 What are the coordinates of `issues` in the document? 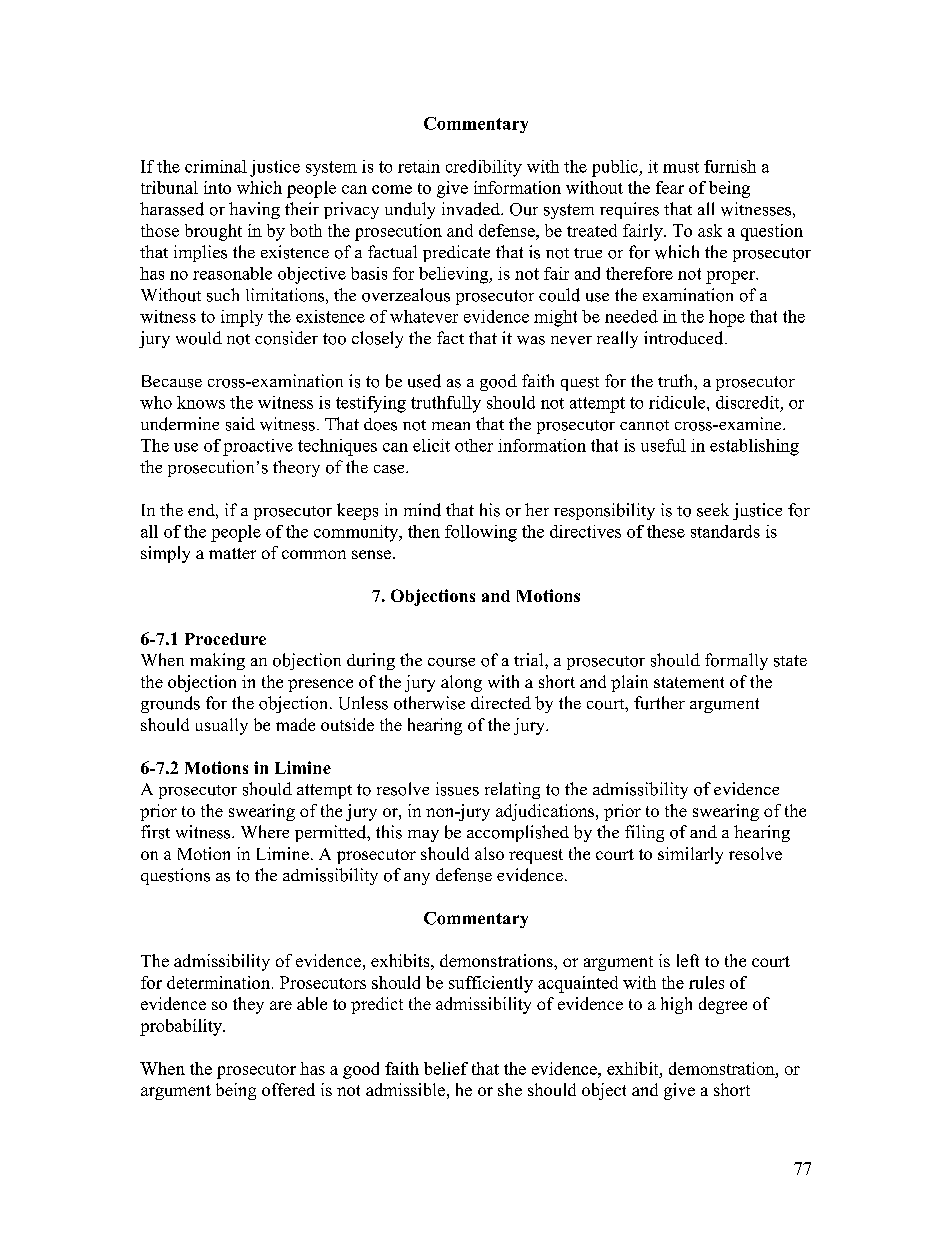 It's located at (457, 789).
